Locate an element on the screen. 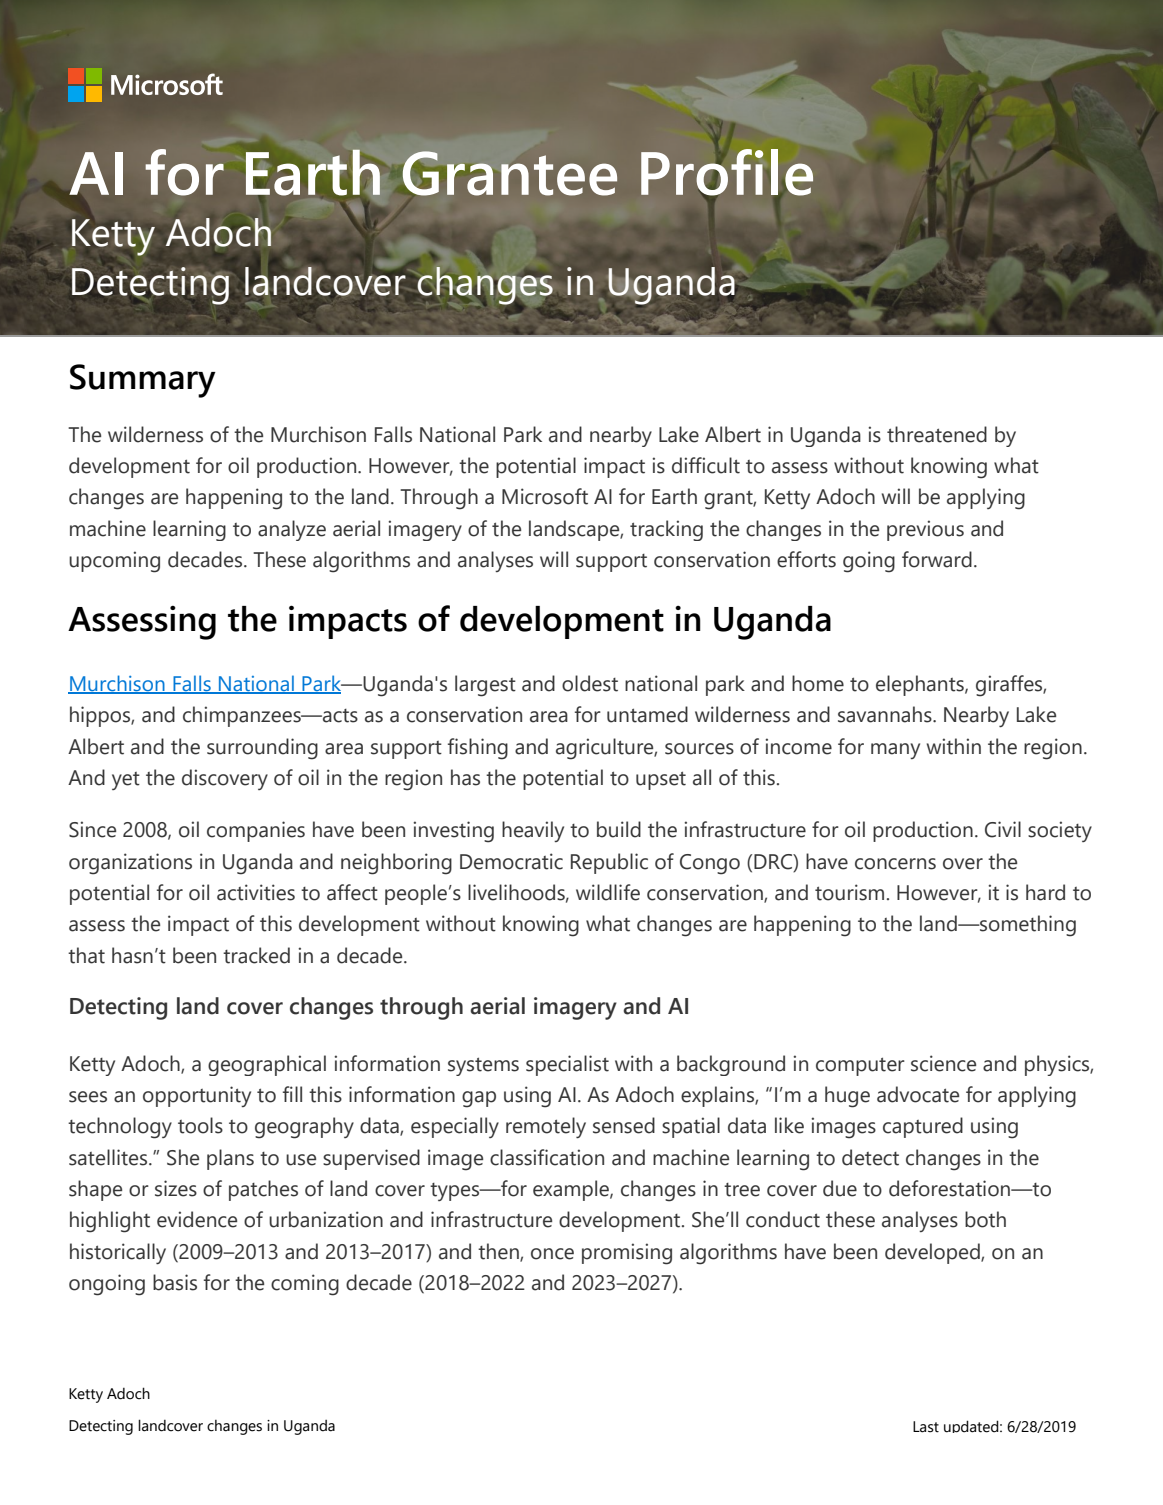  promising is located at coordinates (627, 1254).
